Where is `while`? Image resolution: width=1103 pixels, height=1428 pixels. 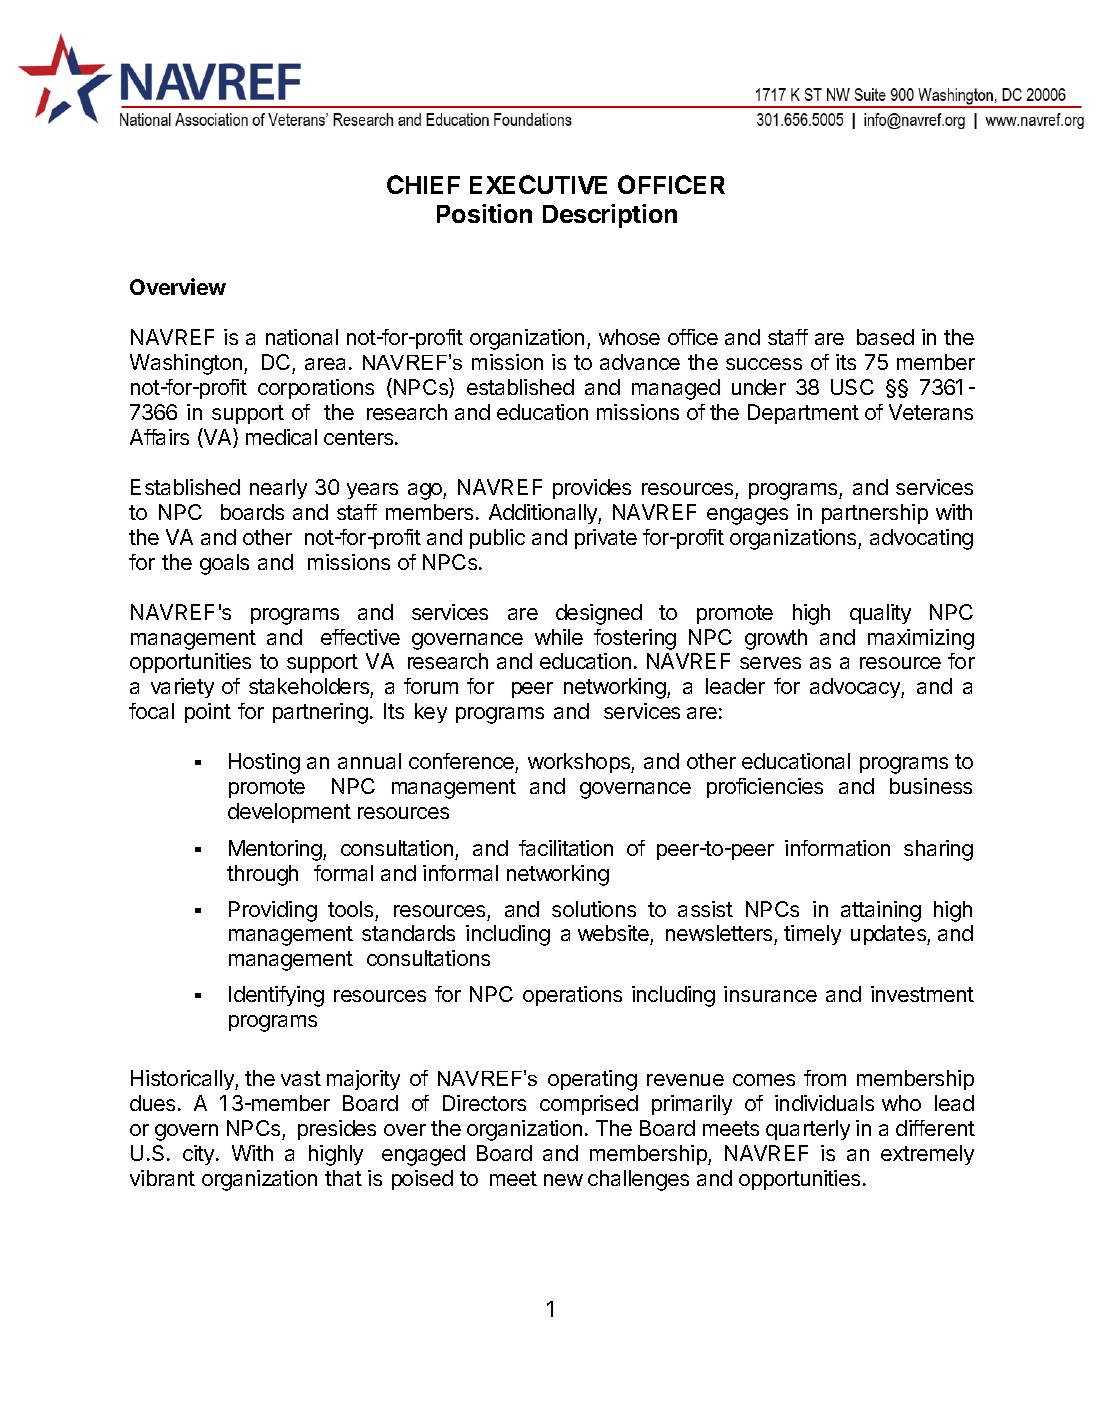
while is located at coordinates (559, 637).
